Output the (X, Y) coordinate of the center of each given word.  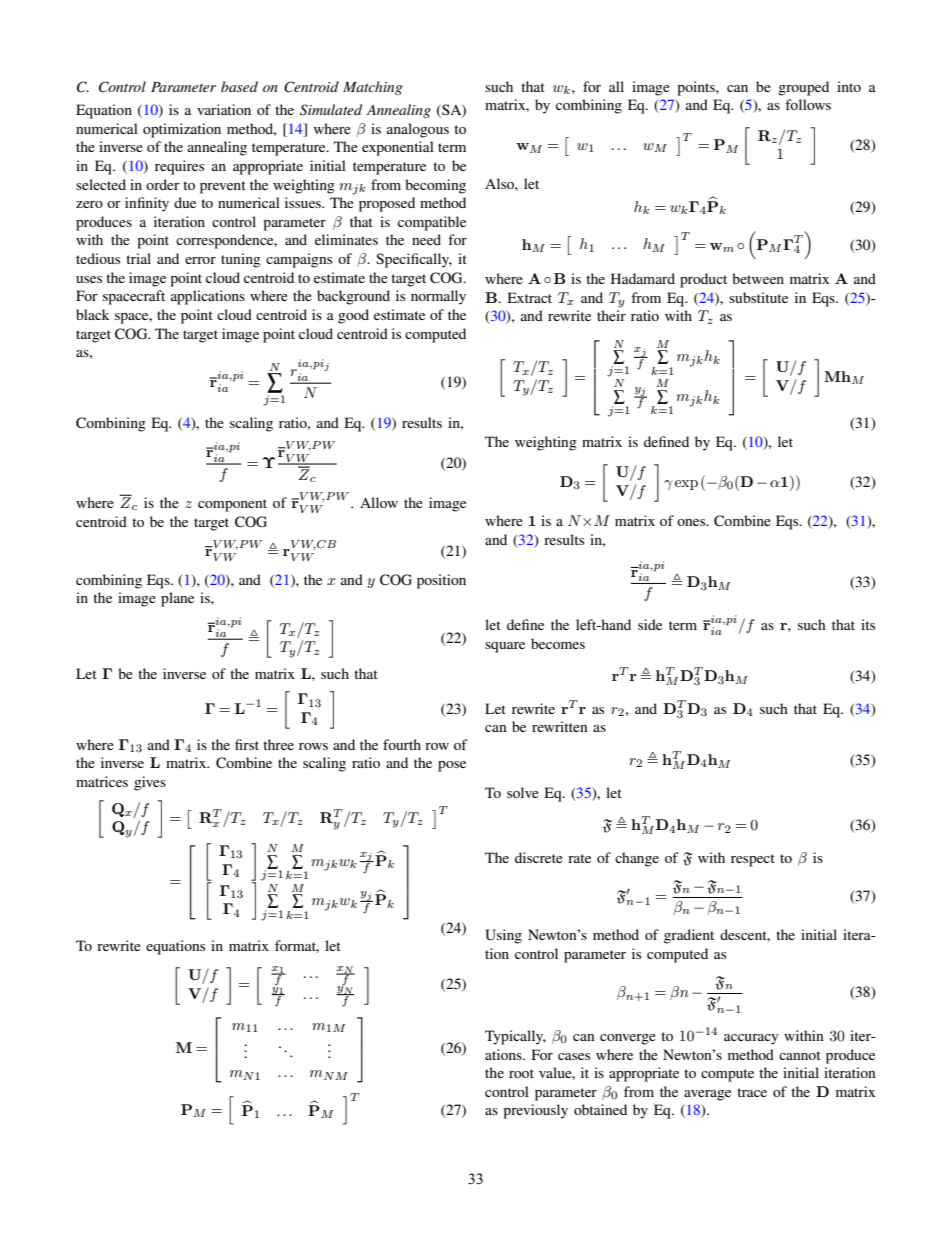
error (200, 260)
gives (150, 783)
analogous (418, 130)
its (868, 624)
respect (753, 860)
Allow (379, 502)
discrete (539, 857)
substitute (758, 297)
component (232, 505)
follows (808, 104)
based (239, 86)
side (650, 624)
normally (438, 297)
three (278, 744)
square (505, 647)
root (521, 1073)
